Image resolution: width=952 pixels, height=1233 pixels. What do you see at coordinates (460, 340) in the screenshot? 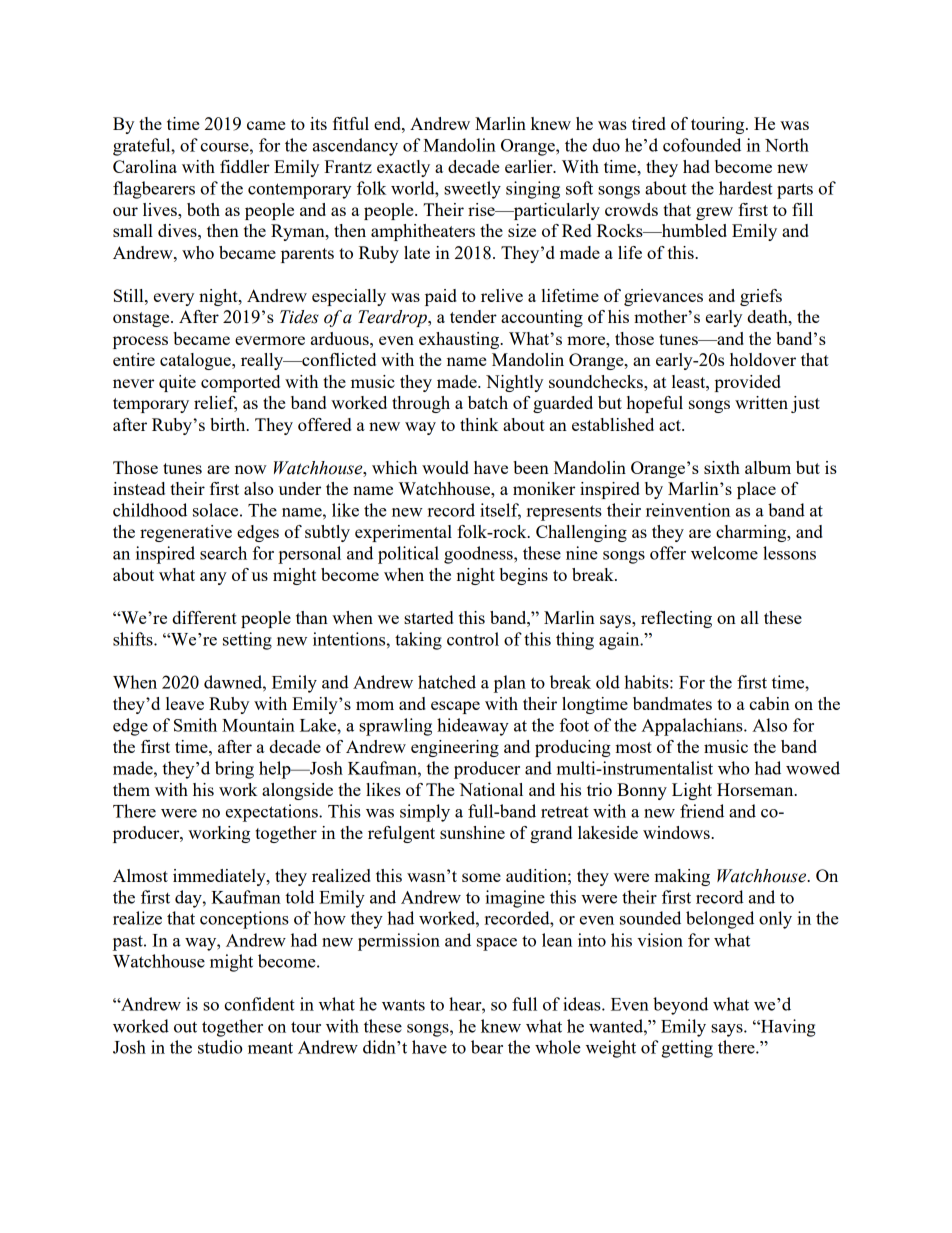
I see `exhausting` at bounding box center [460, 340].
